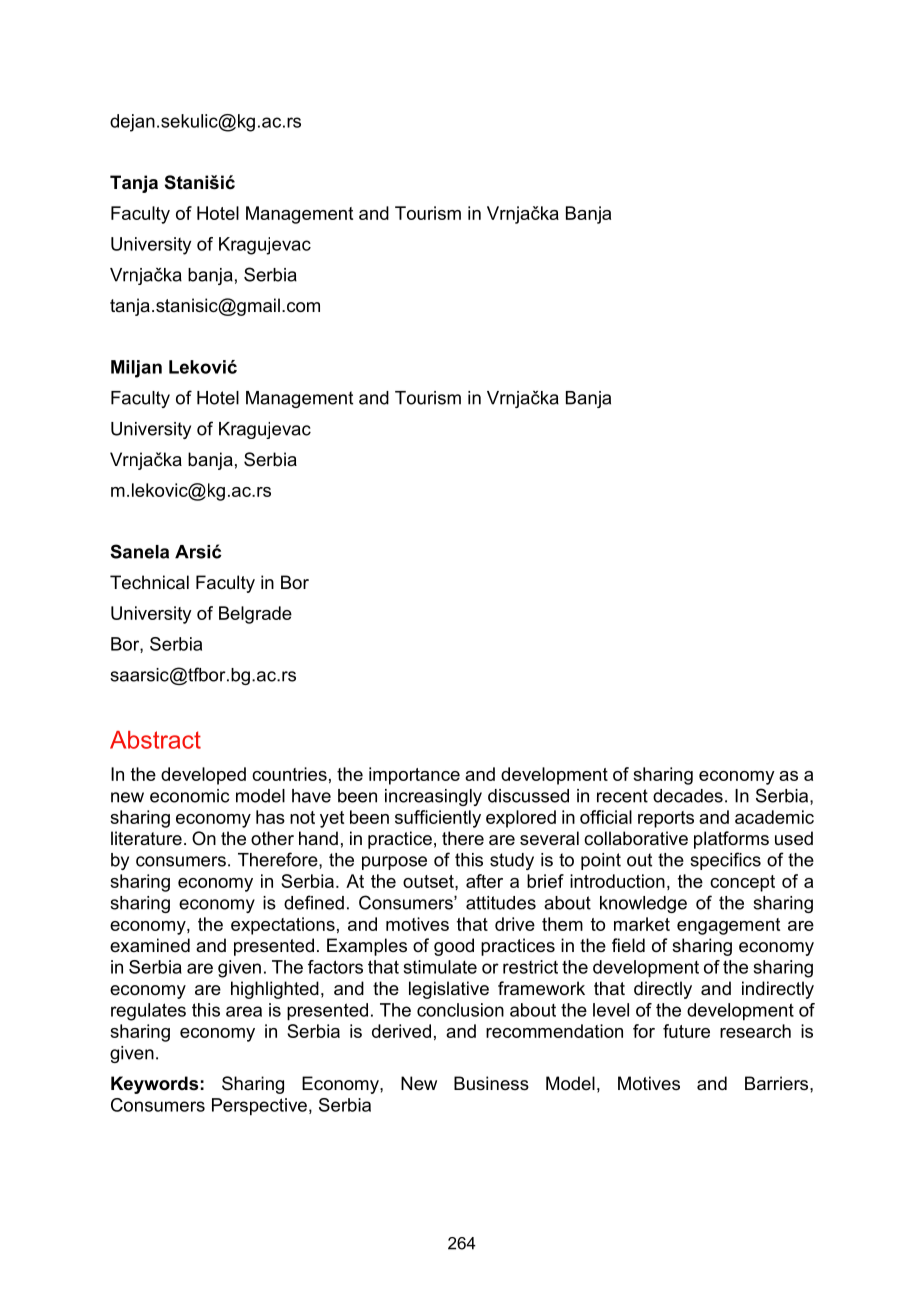 This page has width=924, height=1308. I want to click on Belgrade, so click(255, 615).
